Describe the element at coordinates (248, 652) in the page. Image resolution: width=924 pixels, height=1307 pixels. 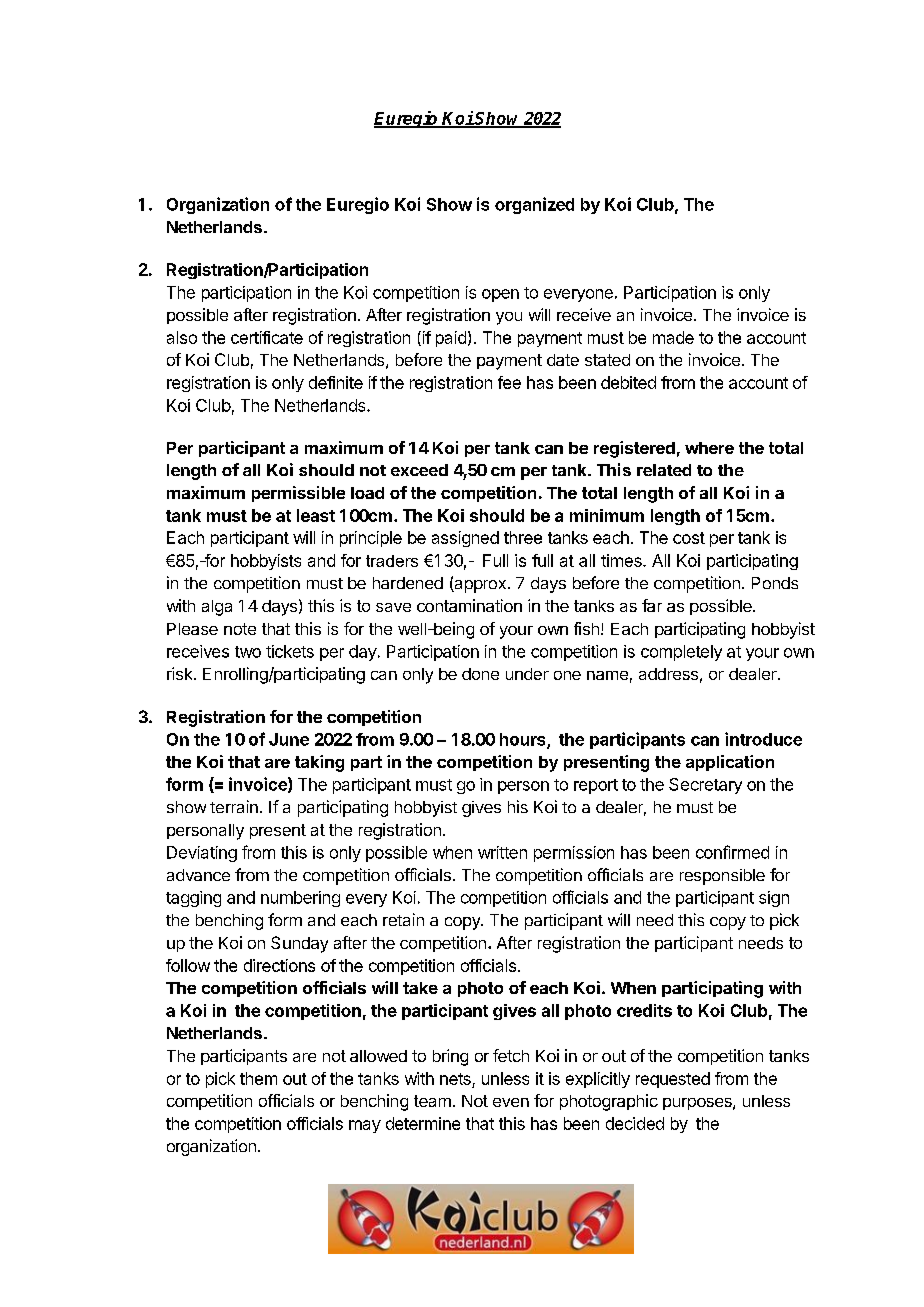
I see `two` at that location.
